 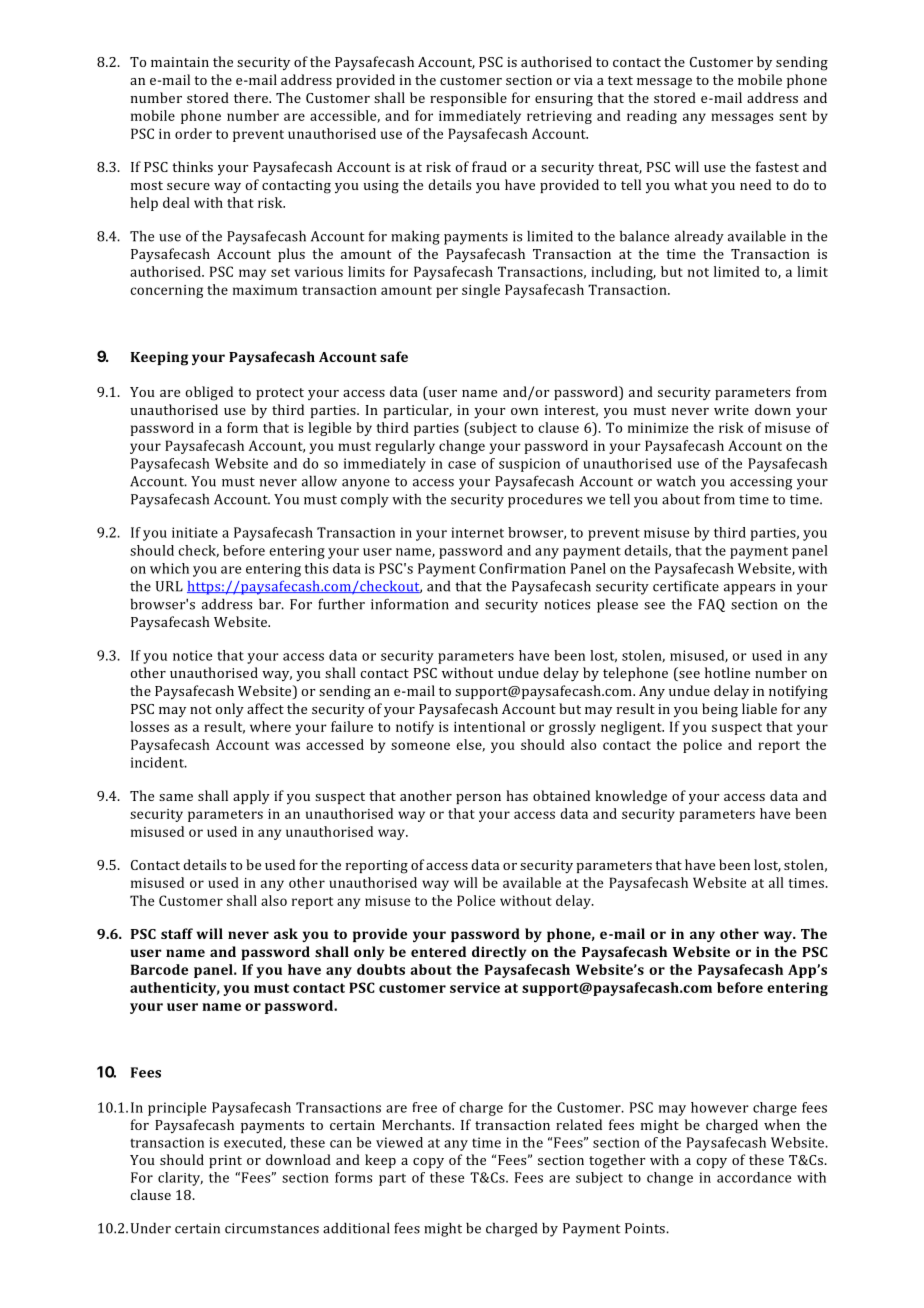 I want to click on print, so click(x=225, y=1161).
